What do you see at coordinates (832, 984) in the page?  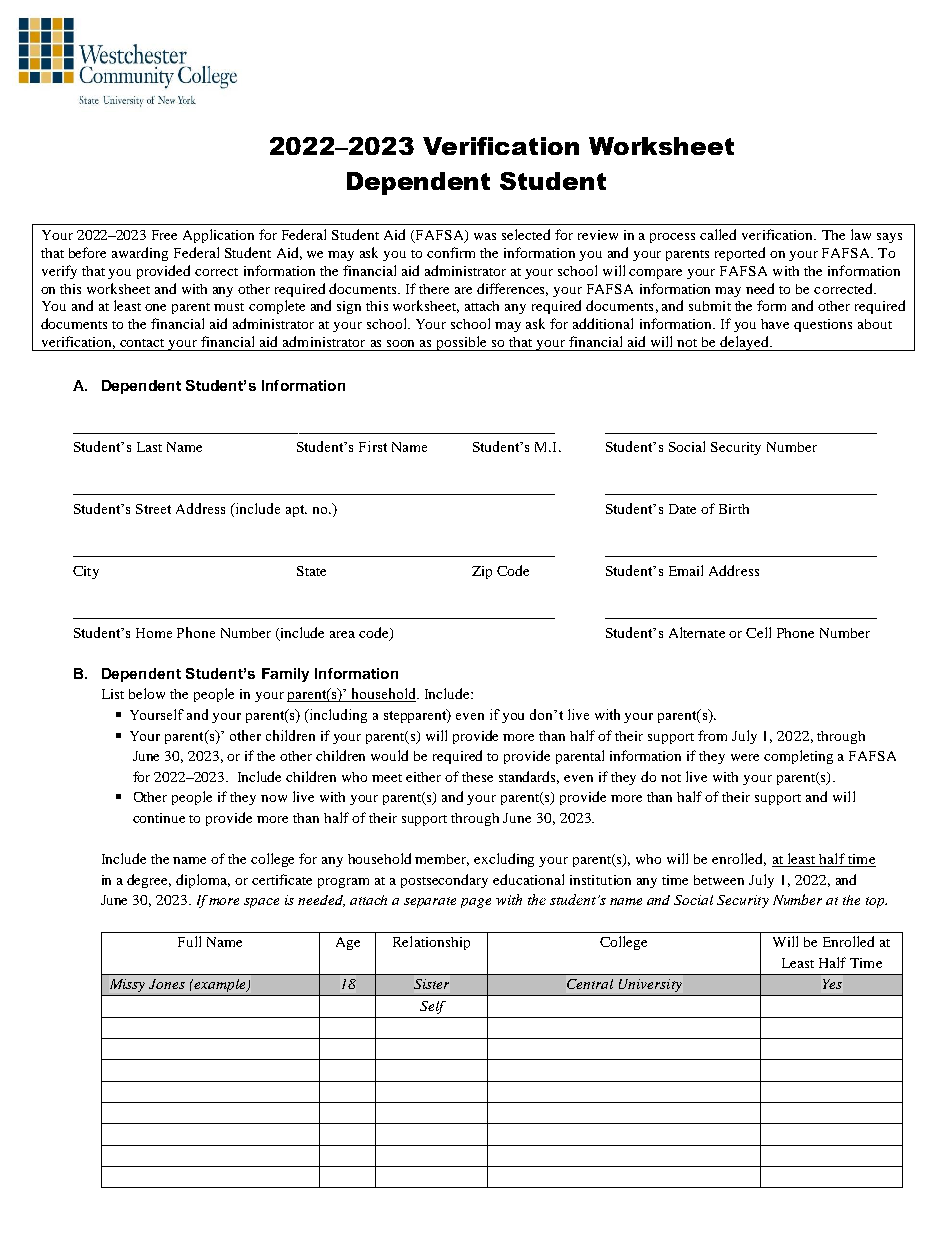 I see `Yes` at bounding box center [832, 984].
